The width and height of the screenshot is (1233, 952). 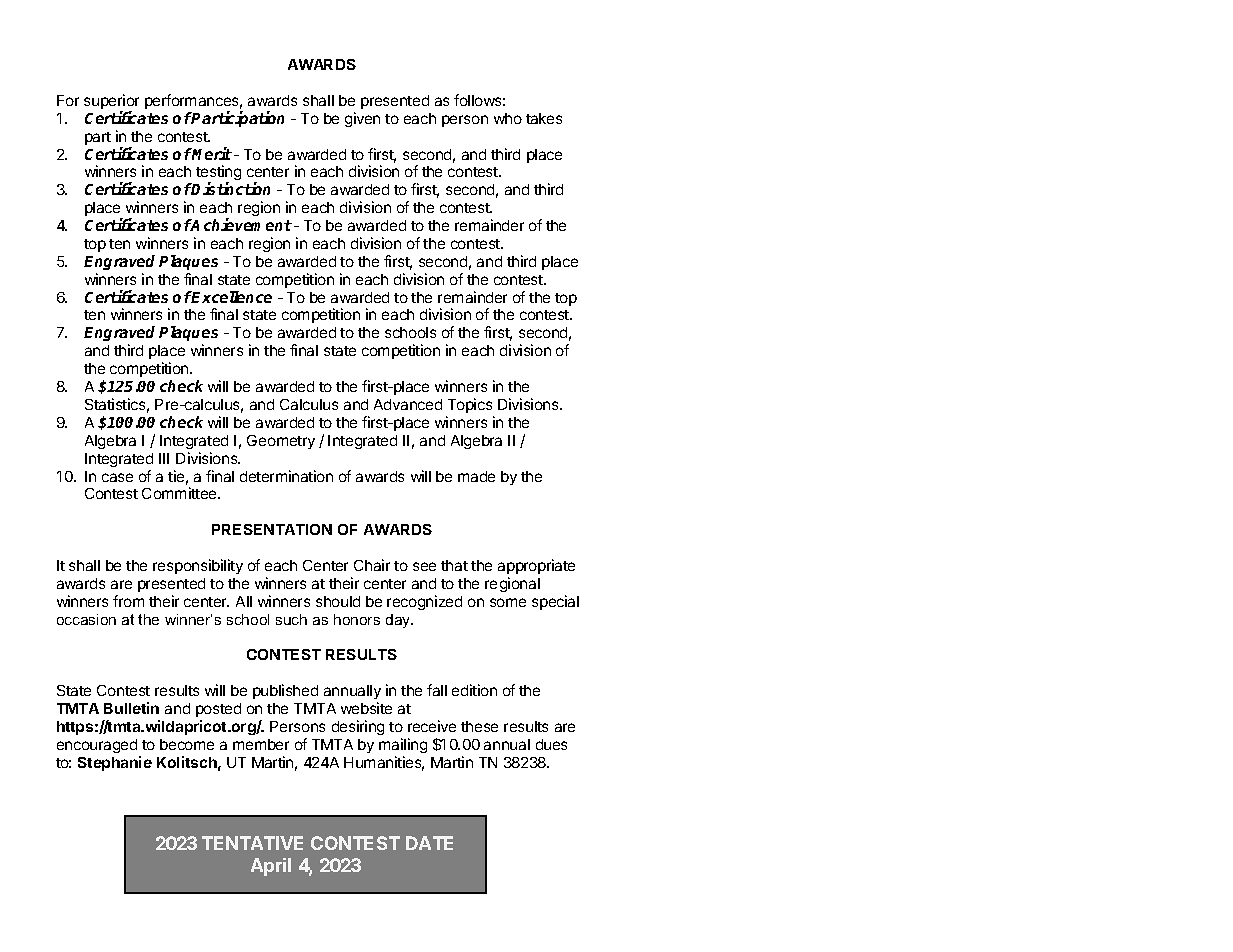 What do you see at coordinates (111, 103) in the screenshot?
I see `superior` at bounding box center [111, 103].
